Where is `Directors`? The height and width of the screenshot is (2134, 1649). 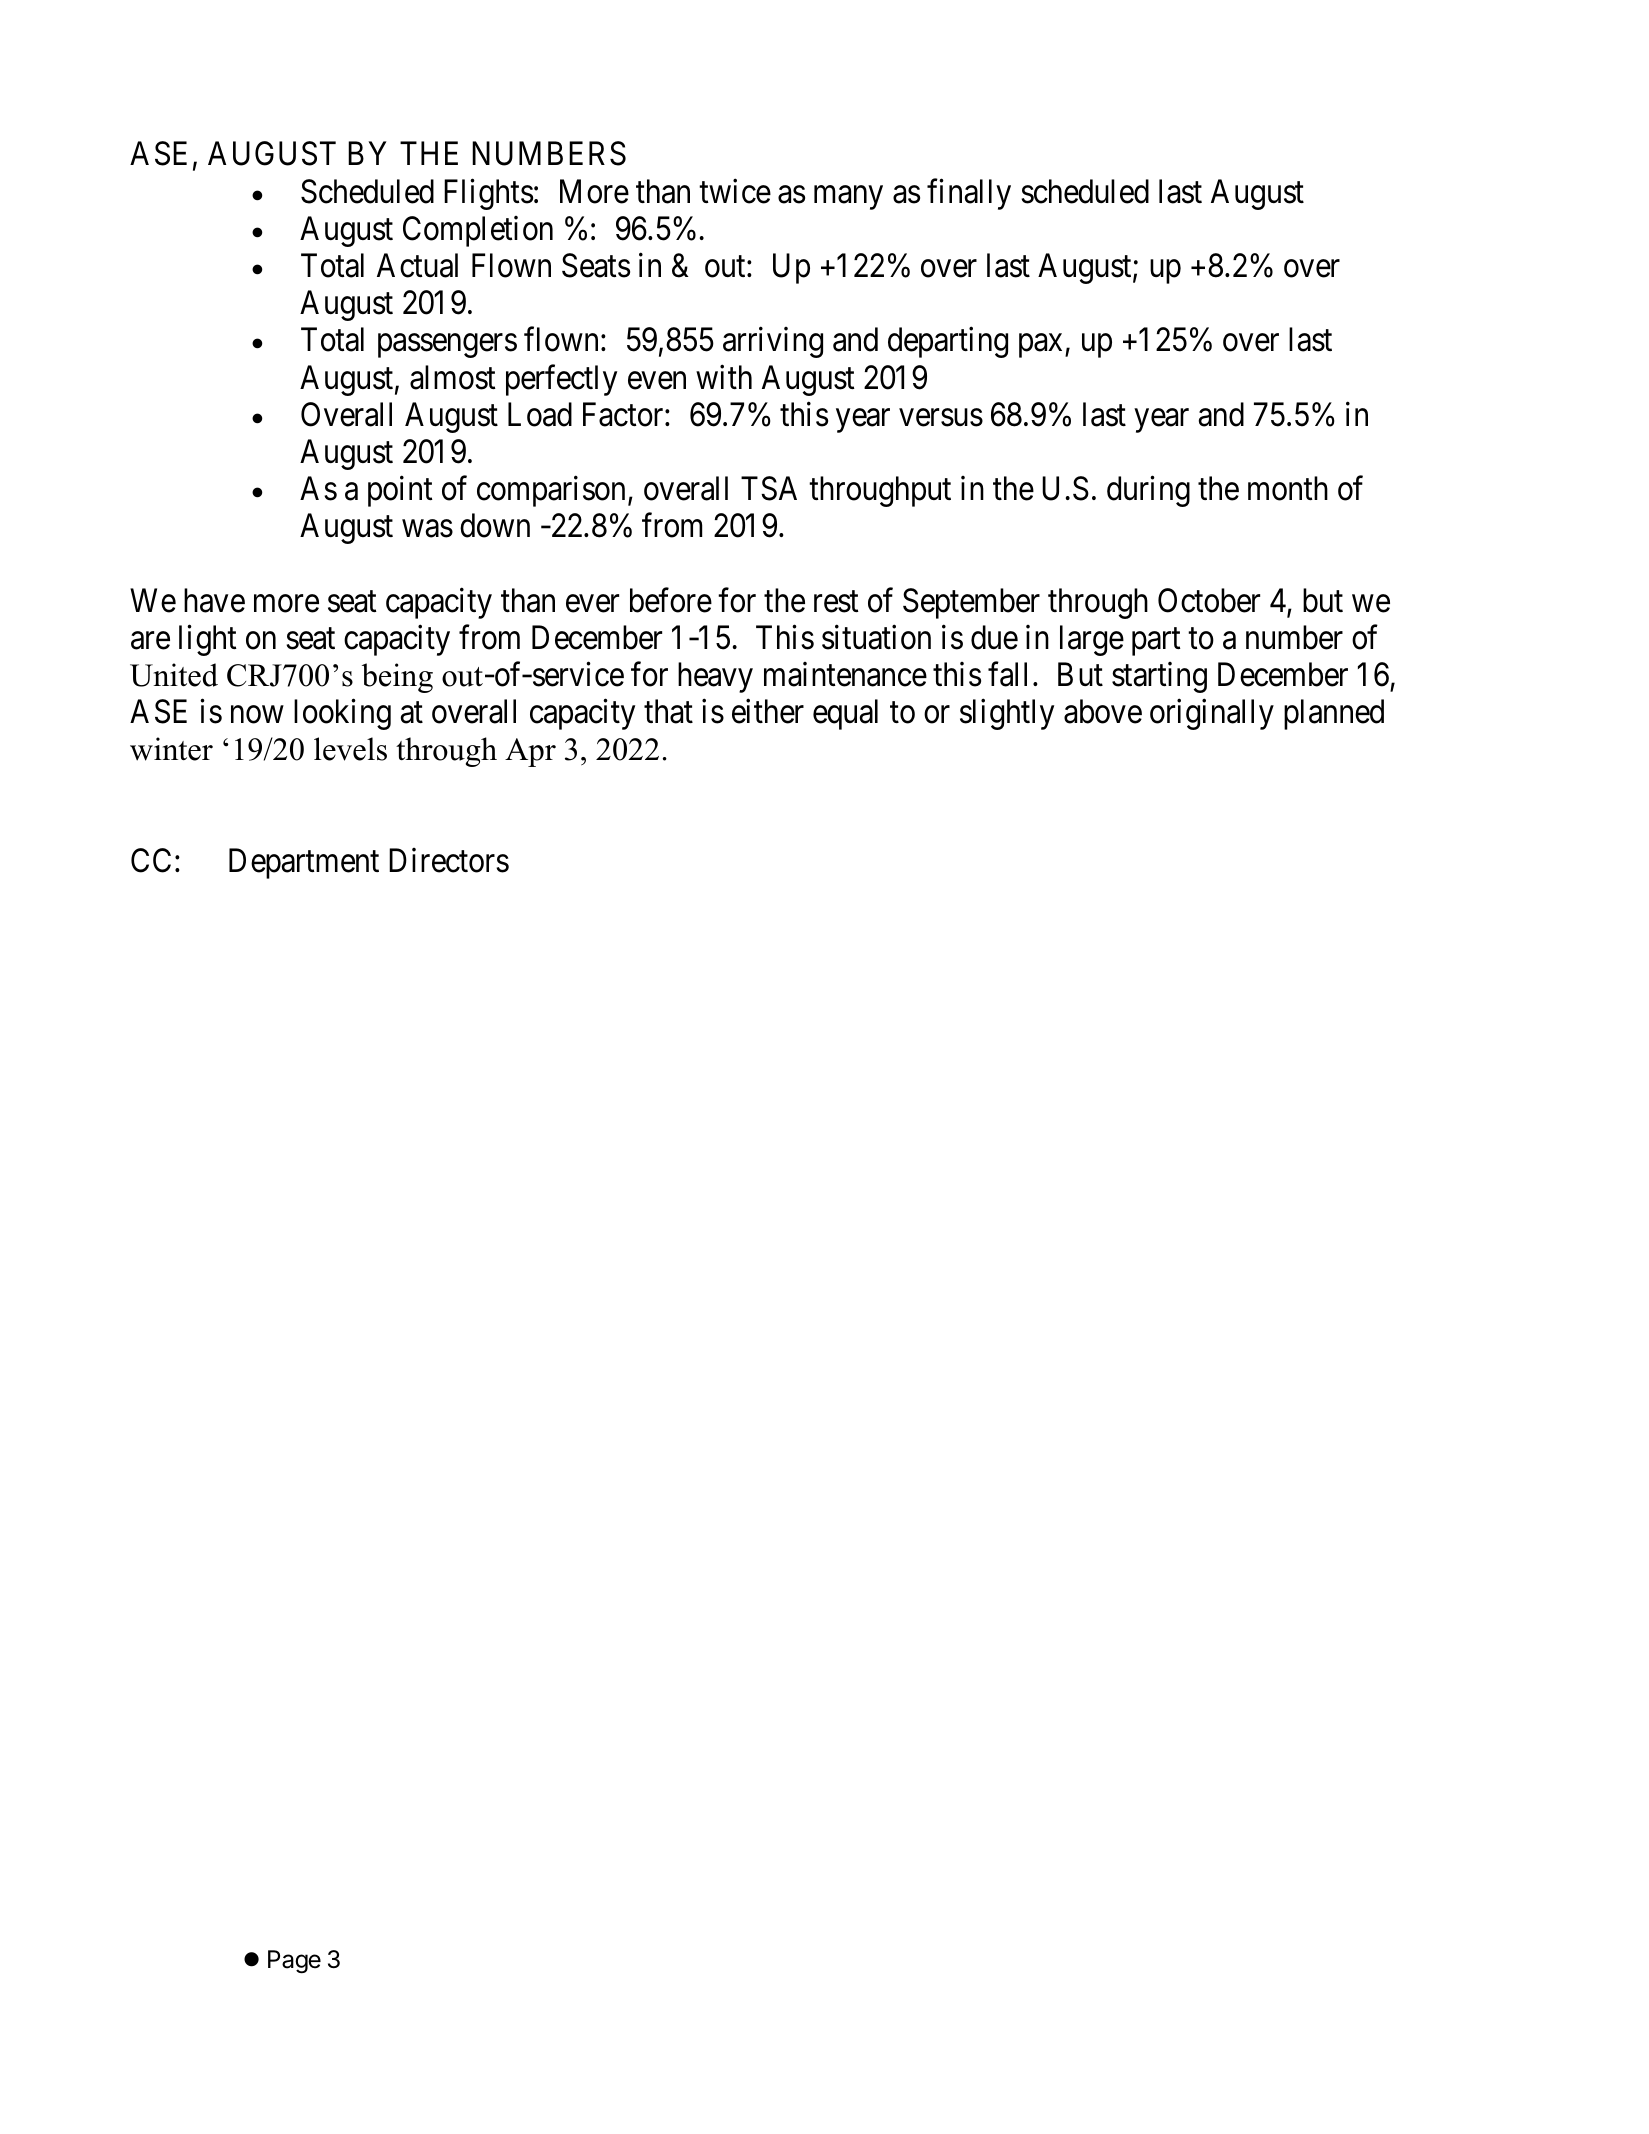 Directors is located at coordinates (449, 860).
